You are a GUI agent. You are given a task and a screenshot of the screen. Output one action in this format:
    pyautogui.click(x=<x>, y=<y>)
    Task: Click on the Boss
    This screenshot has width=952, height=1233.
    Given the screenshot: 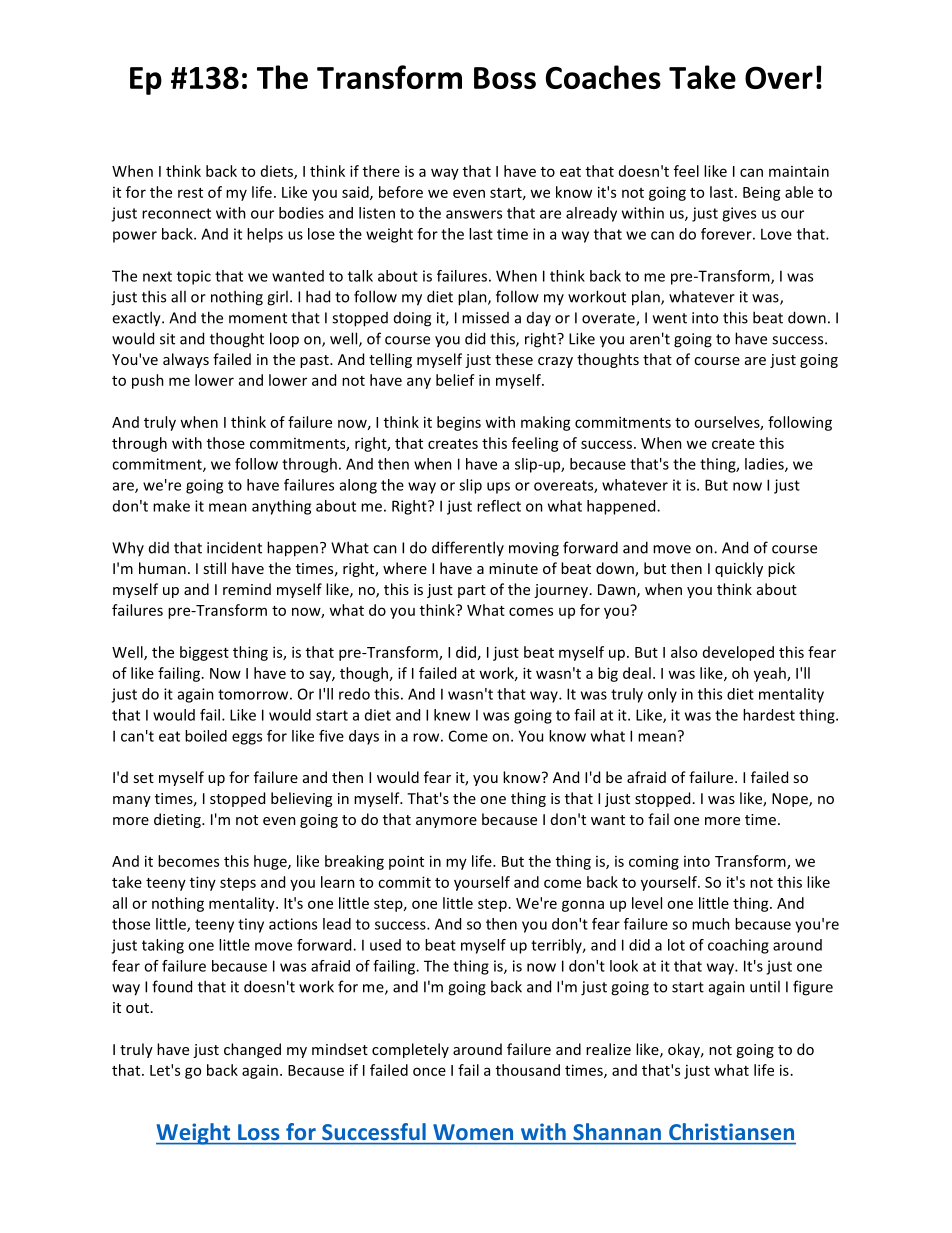 What is the action you would take?
    pyautogui.click(x=505, y=78)
